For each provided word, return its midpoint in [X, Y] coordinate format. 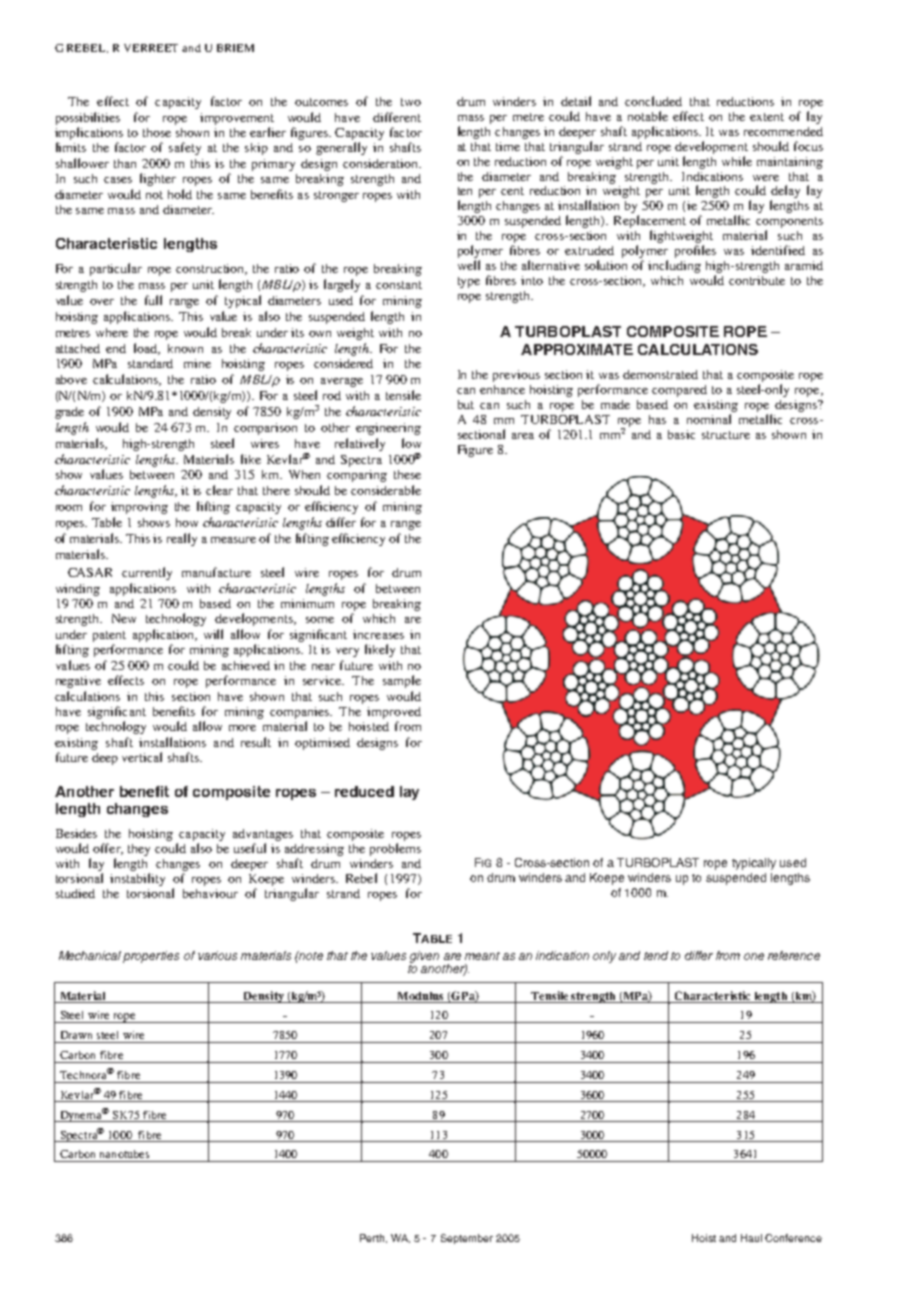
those [157, 132]
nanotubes [124, 1154]
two [411, 102]
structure [726, 435]
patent [109, 636]
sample [402, 681]
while [737, 161]
